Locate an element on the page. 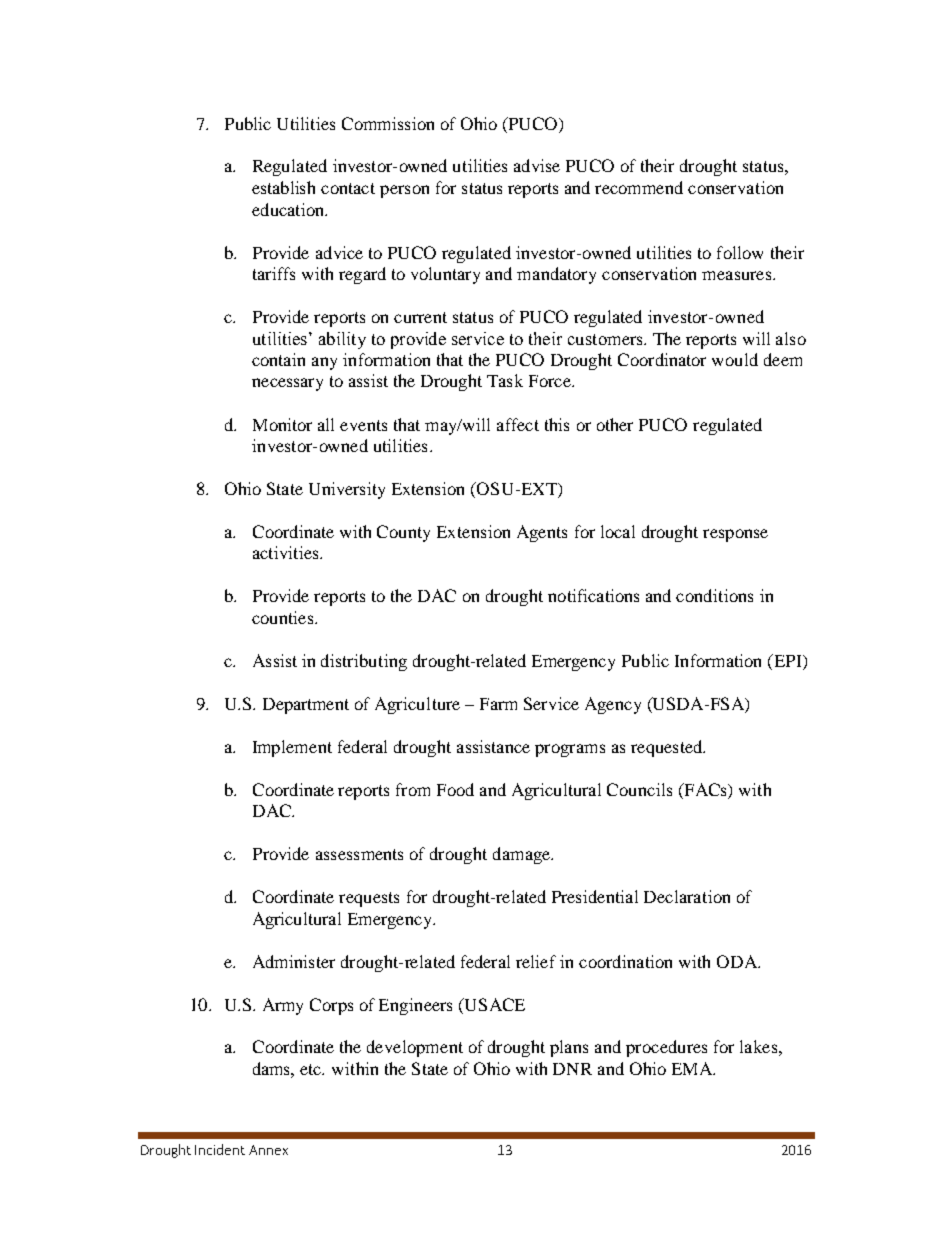 This image has height=1233, width=952. recommend is located at coordinates (639, 187).
